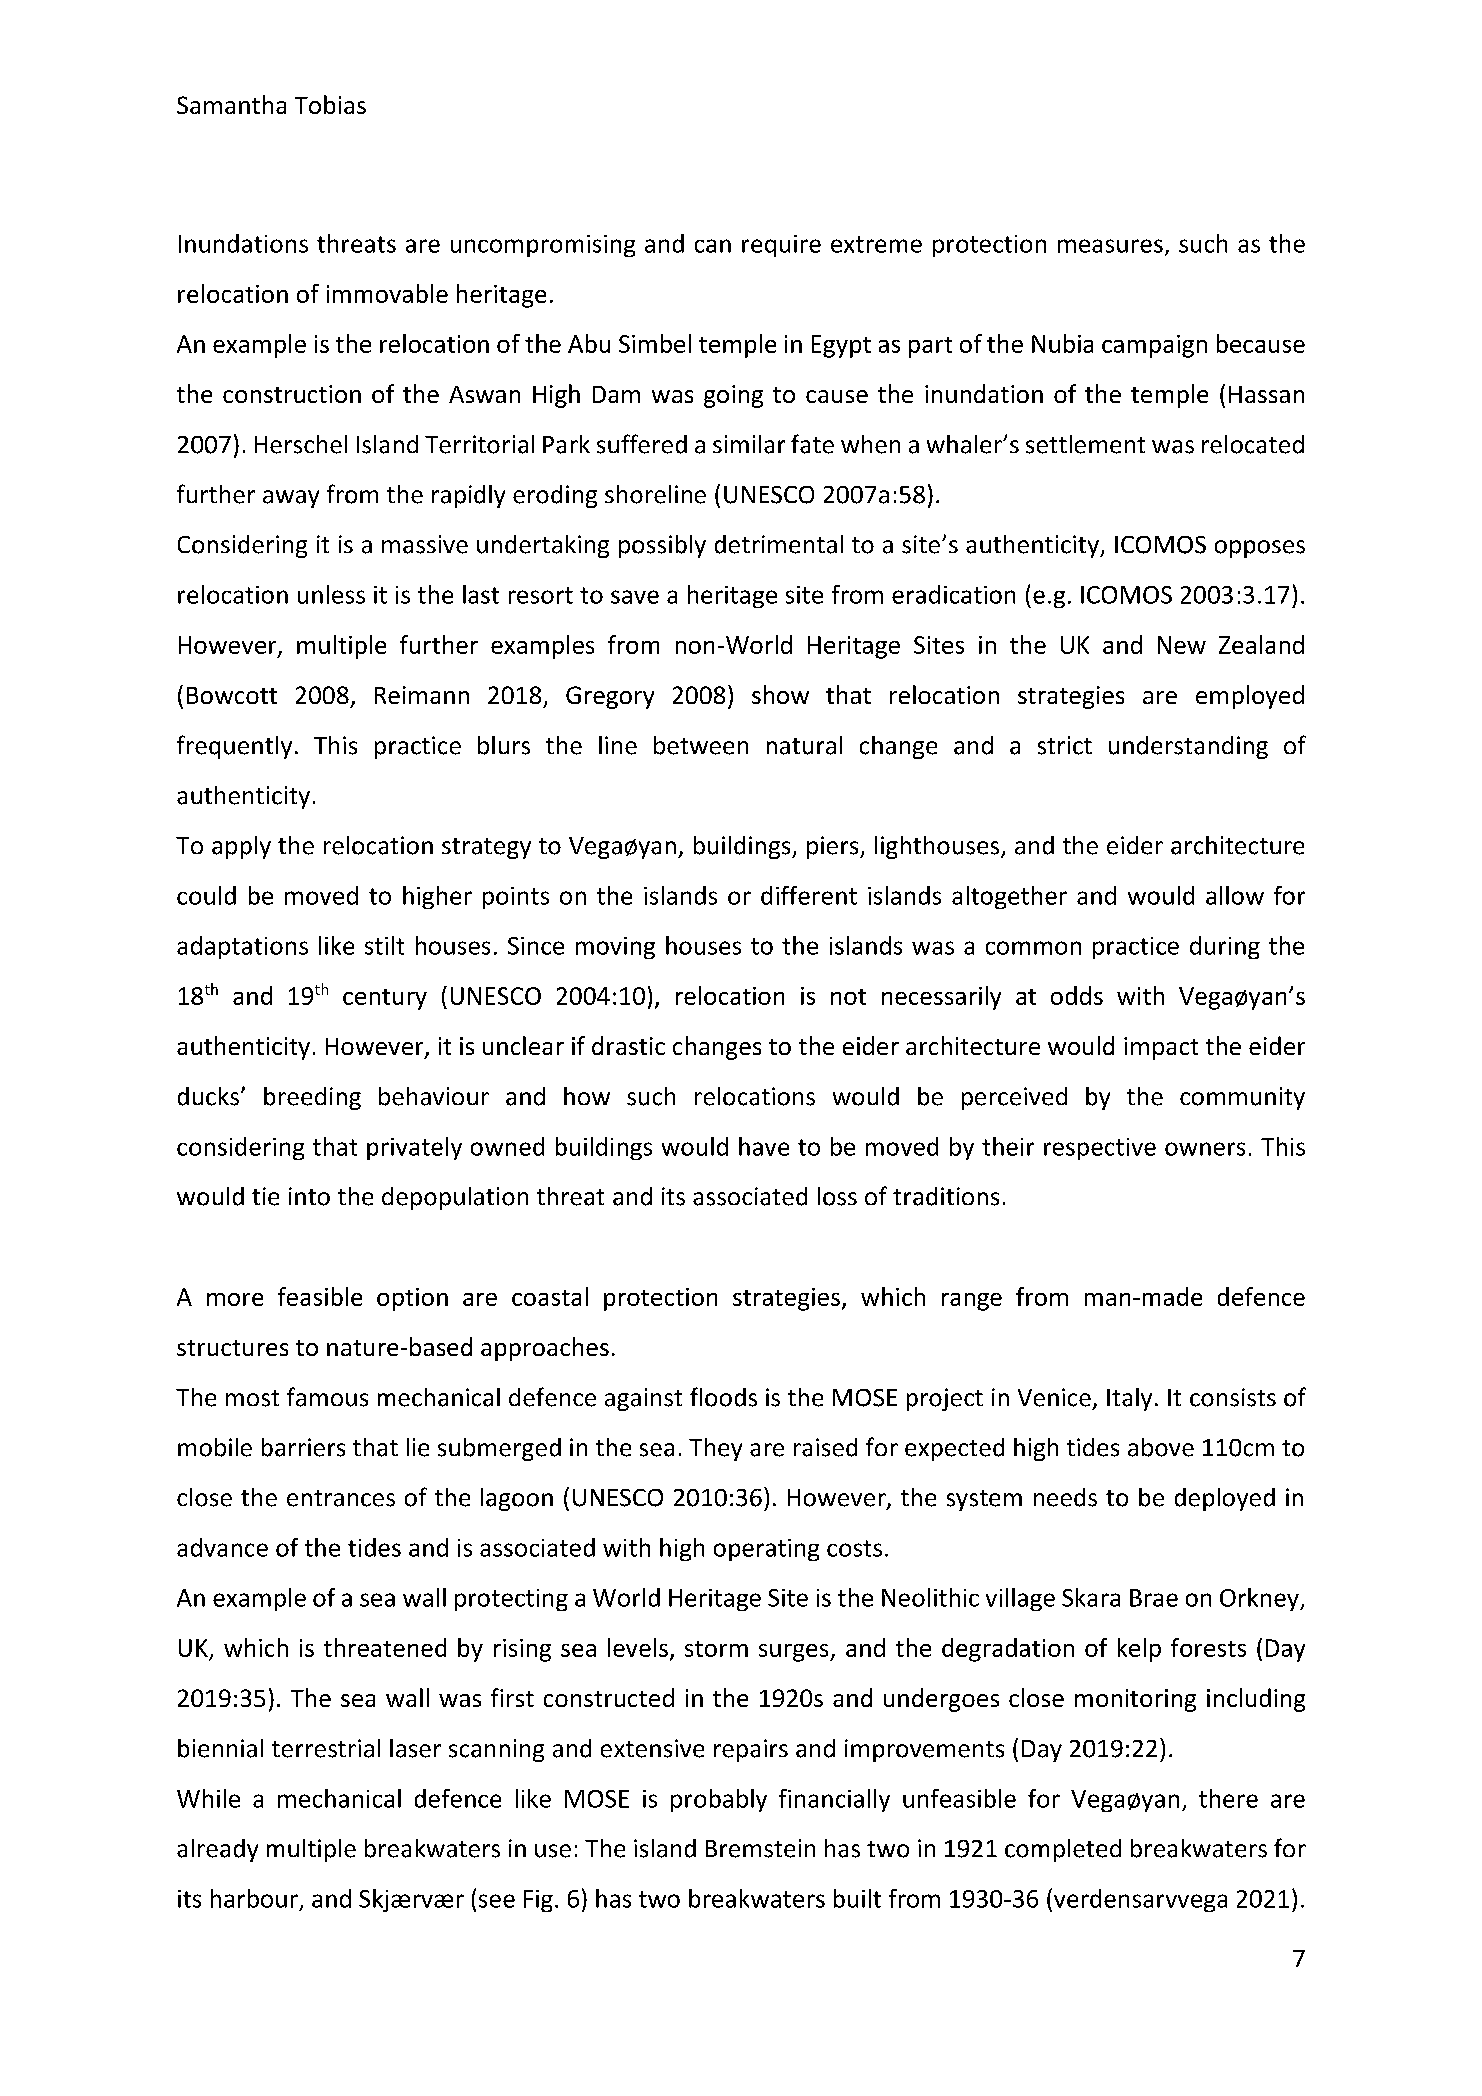 The image size is (1482, 2096). Describe the element at coordinates (723, 1397) in the image. I see `floods` at that location.
